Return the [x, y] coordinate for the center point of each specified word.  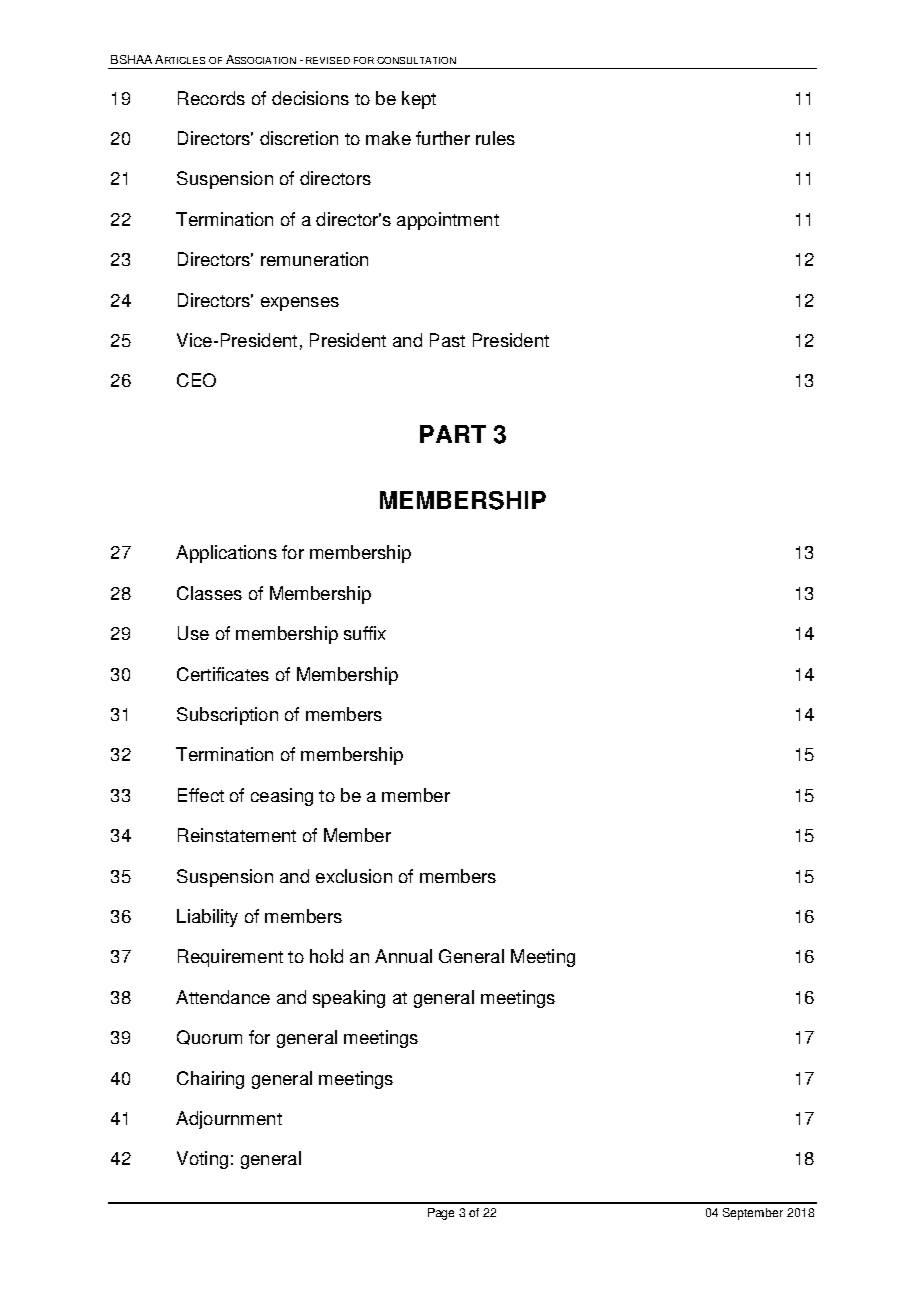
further [443, 138]
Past [447, 340]
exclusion [354, 876]
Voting [202, 1160]
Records [211, 98]
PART [453, 434]
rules [495, 138]
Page [441, 1214]
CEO [196, 380]
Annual [403, 956]
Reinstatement [237, 835]
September [753, 1214]
